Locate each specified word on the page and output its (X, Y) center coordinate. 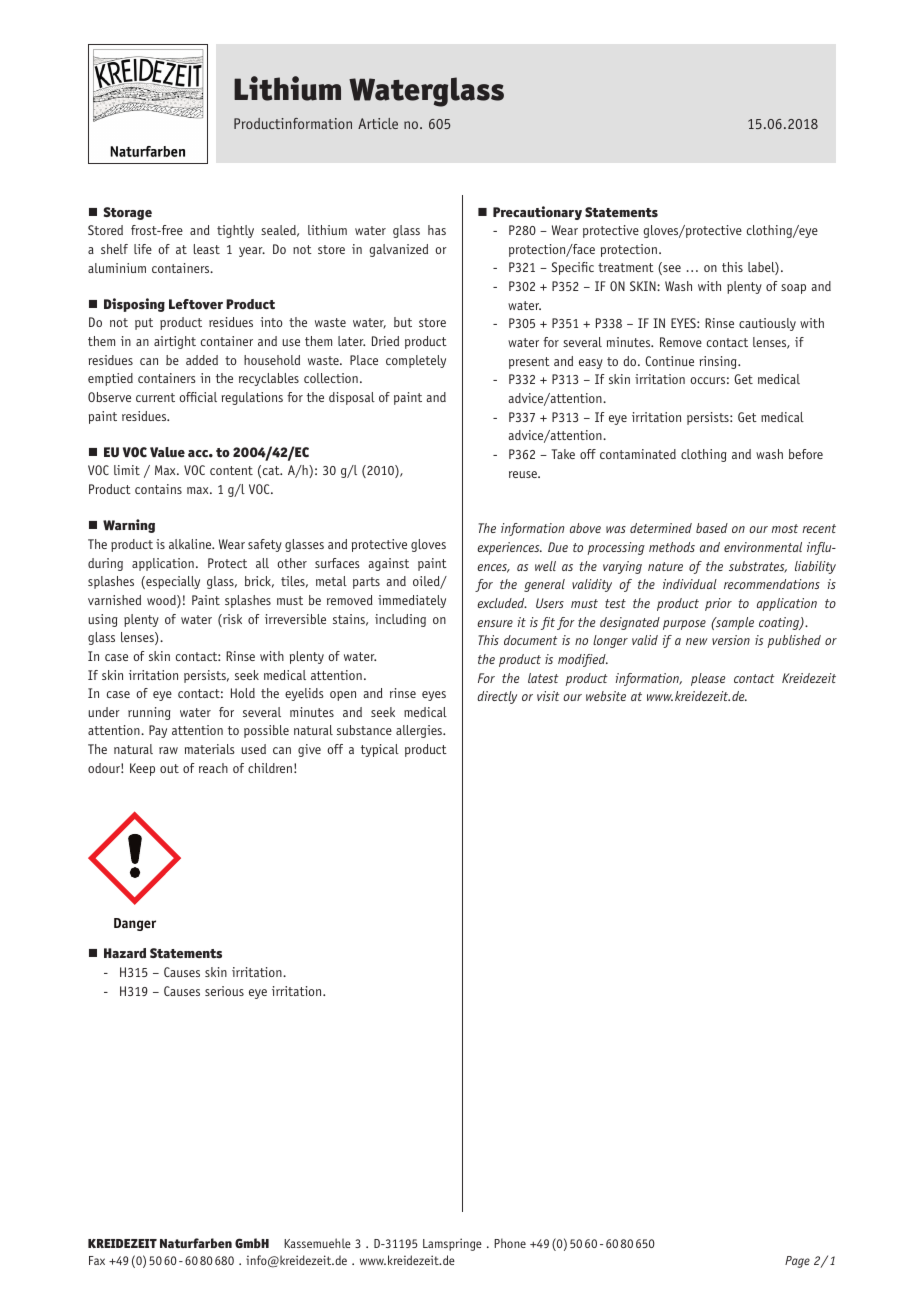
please (708, 679)
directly (497, 697)
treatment (626, 267)
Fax (97, 1260)
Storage (128, 213)
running (149, 713)
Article (378, 123)
